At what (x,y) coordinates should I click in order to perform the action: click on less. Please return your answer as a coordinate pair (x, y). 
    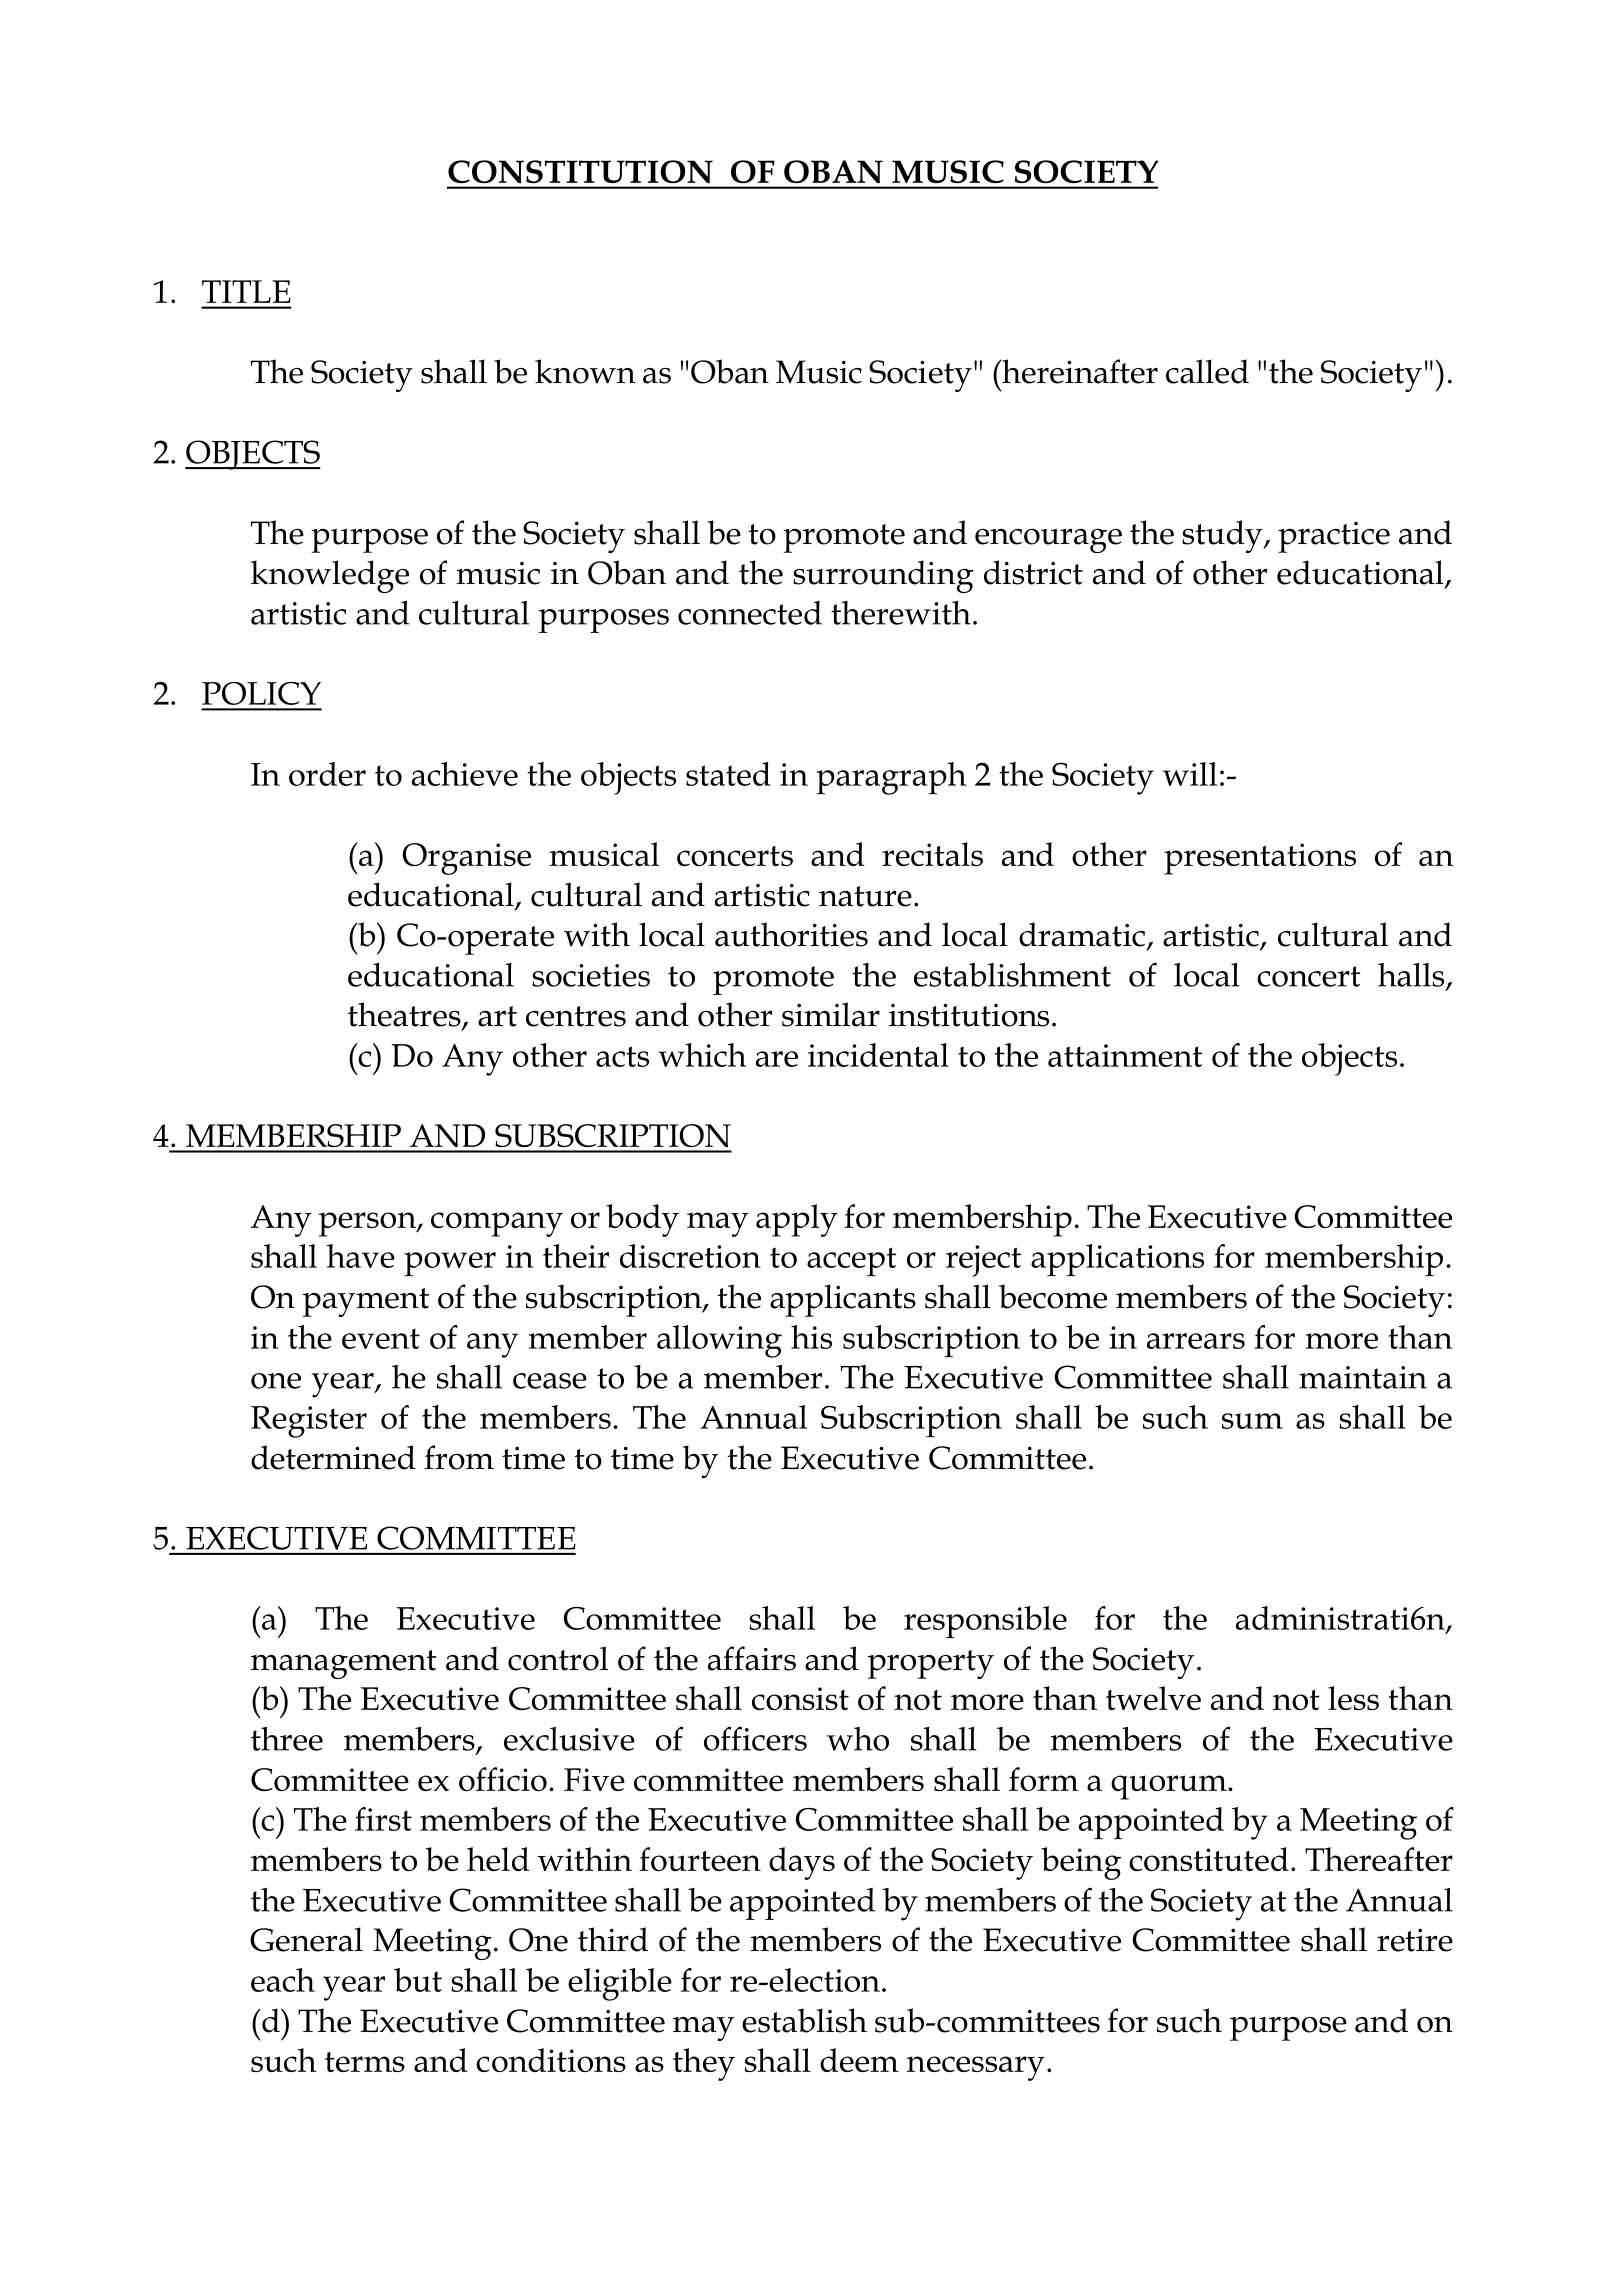
    Looking at the image, I should click on (1353, 1698).
